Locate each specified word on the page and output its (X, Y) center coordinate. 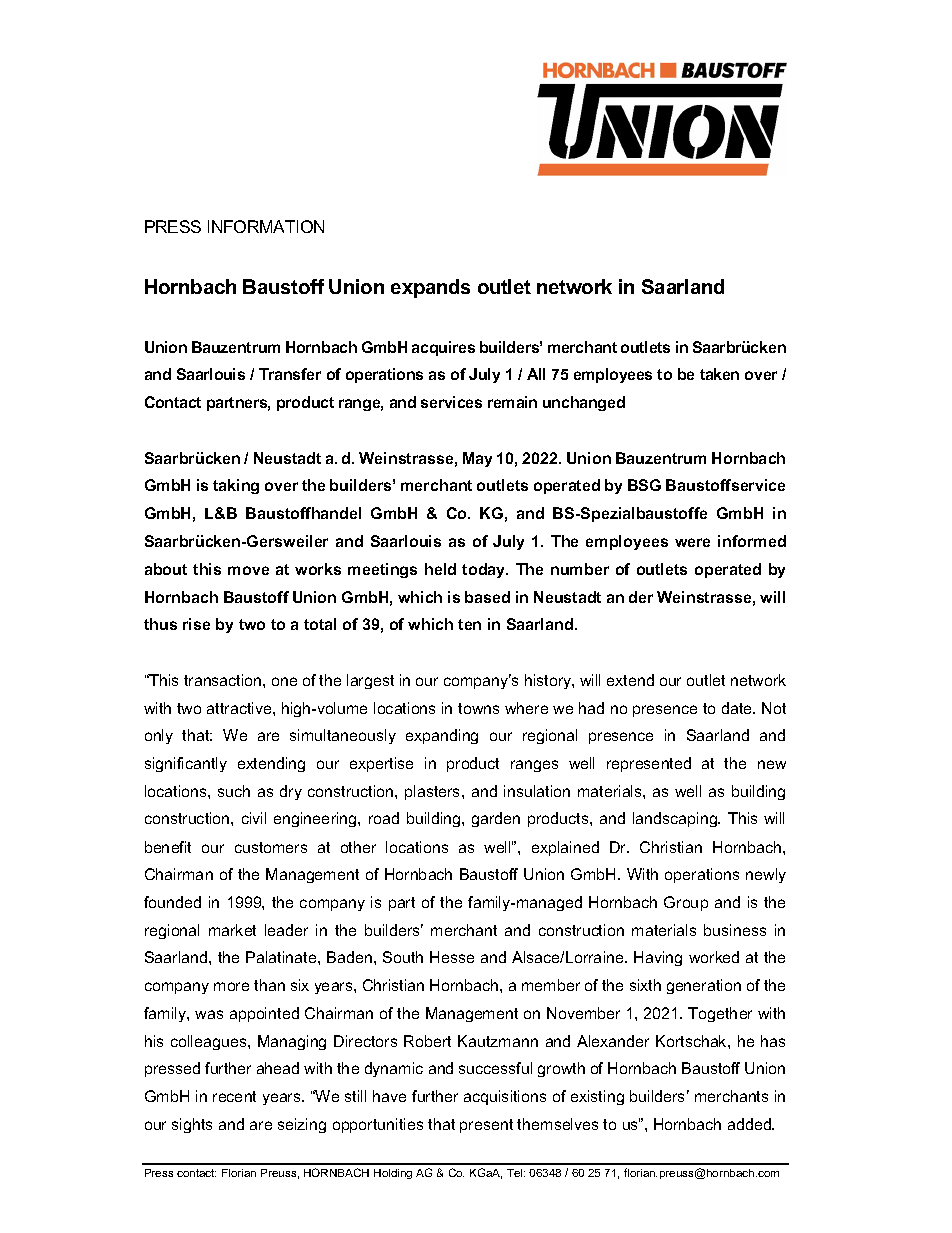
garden (496, 819)
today (485, 570)
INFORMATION (266, 226)
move (248, 570)
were (692, 542)
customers (271, 847)
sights (192, 1125)
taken (719, 374)
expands (430, 288)
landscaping (676, 819)
